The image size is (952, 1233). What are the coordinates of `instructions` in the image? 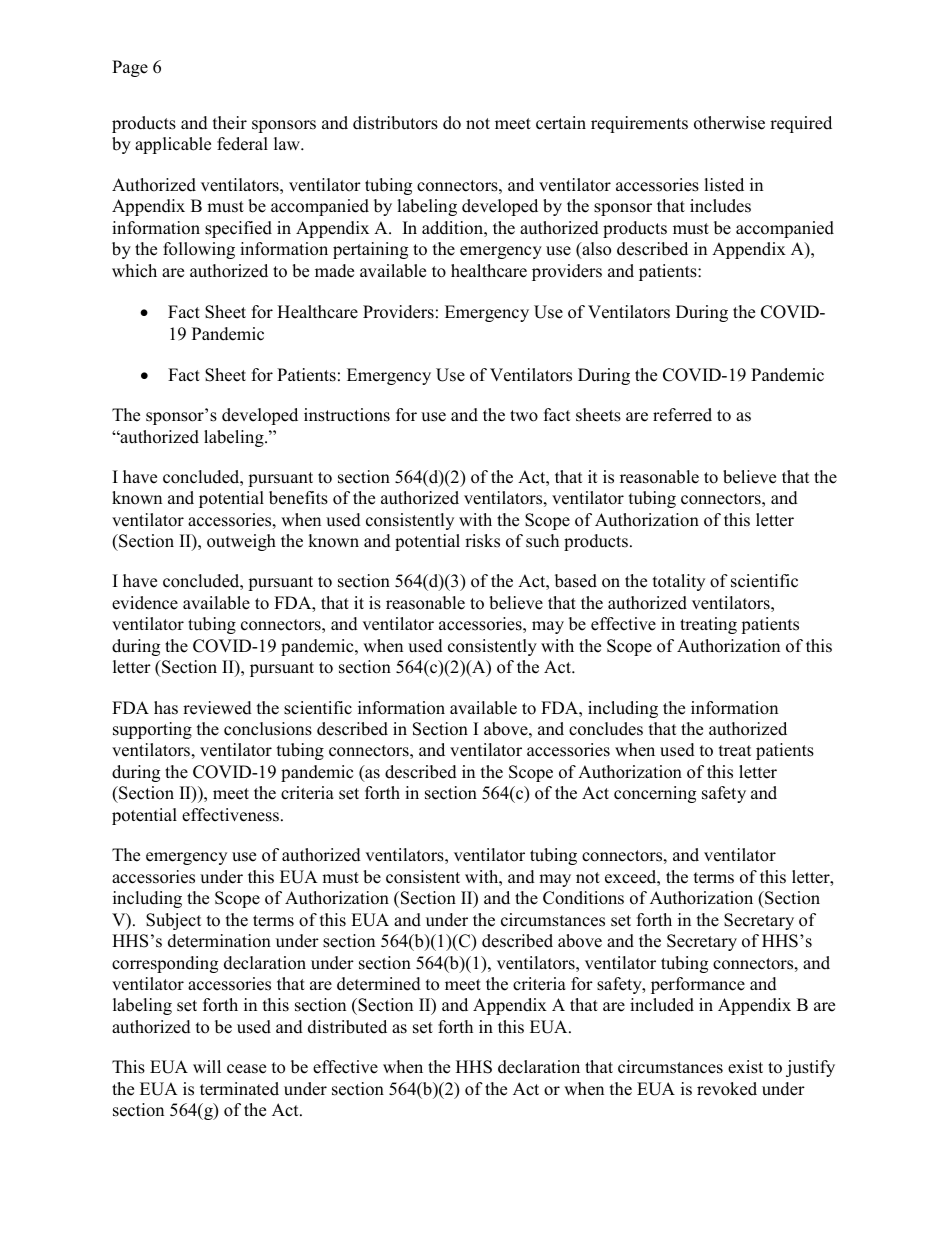 It's located at (347, 415).
